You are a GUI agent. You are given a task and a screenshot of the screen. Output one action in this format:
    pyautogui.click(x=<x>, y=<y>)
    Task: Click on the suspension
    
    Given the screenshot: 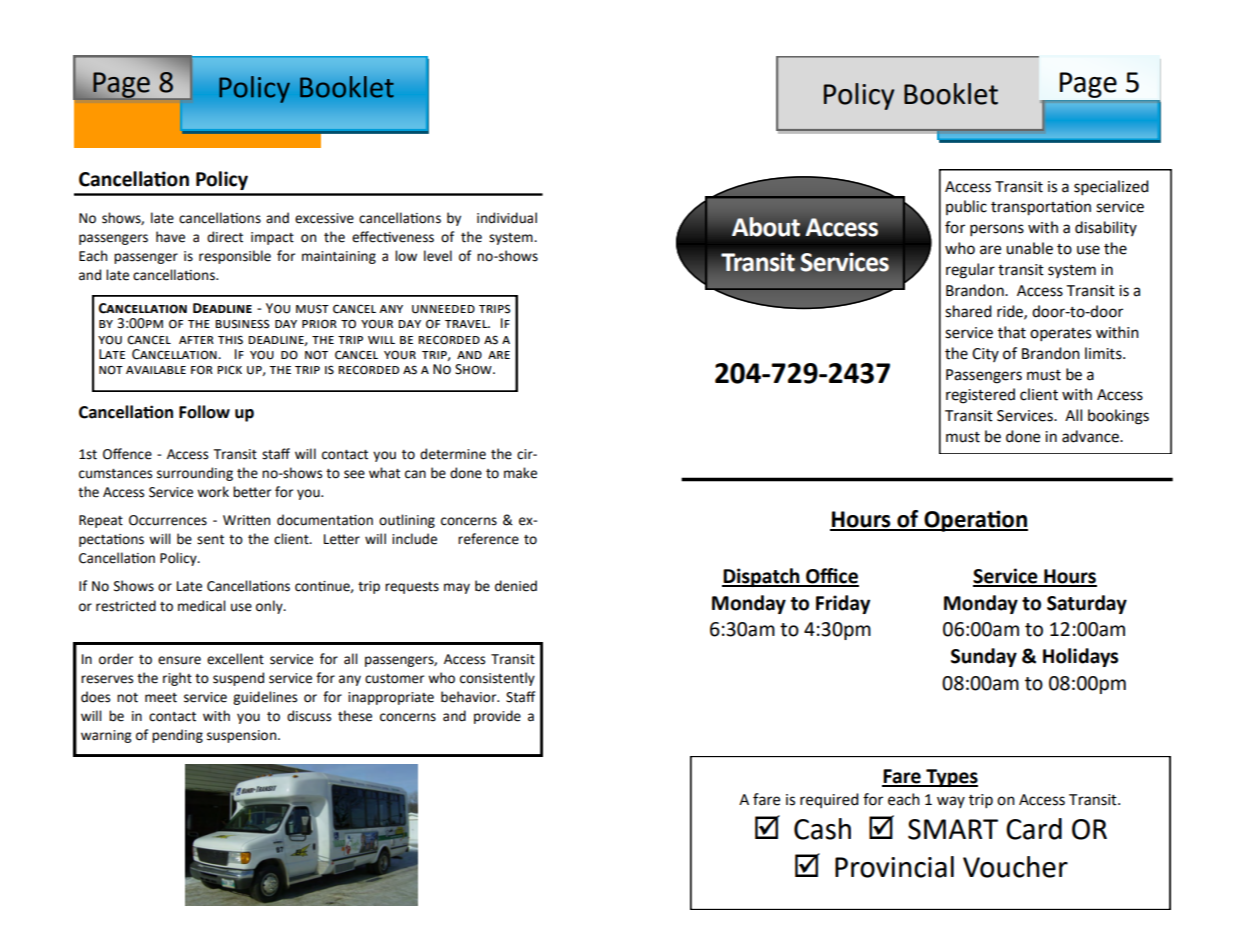 What is the action you would take?
    pyautogui.click(x=243, y=736)
